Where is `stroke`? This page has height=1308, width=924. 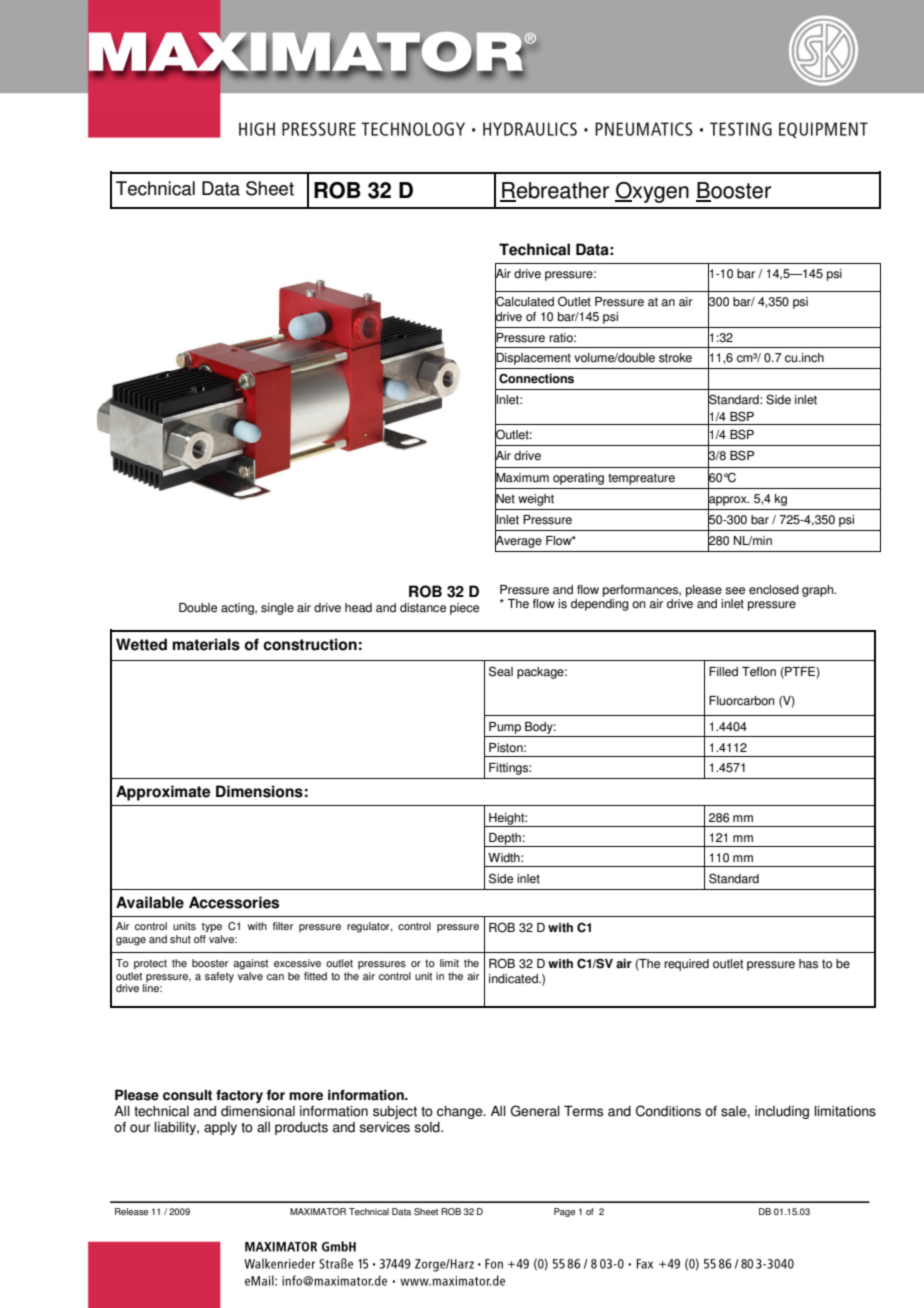 stroke is located at coordinates (675, 358).
